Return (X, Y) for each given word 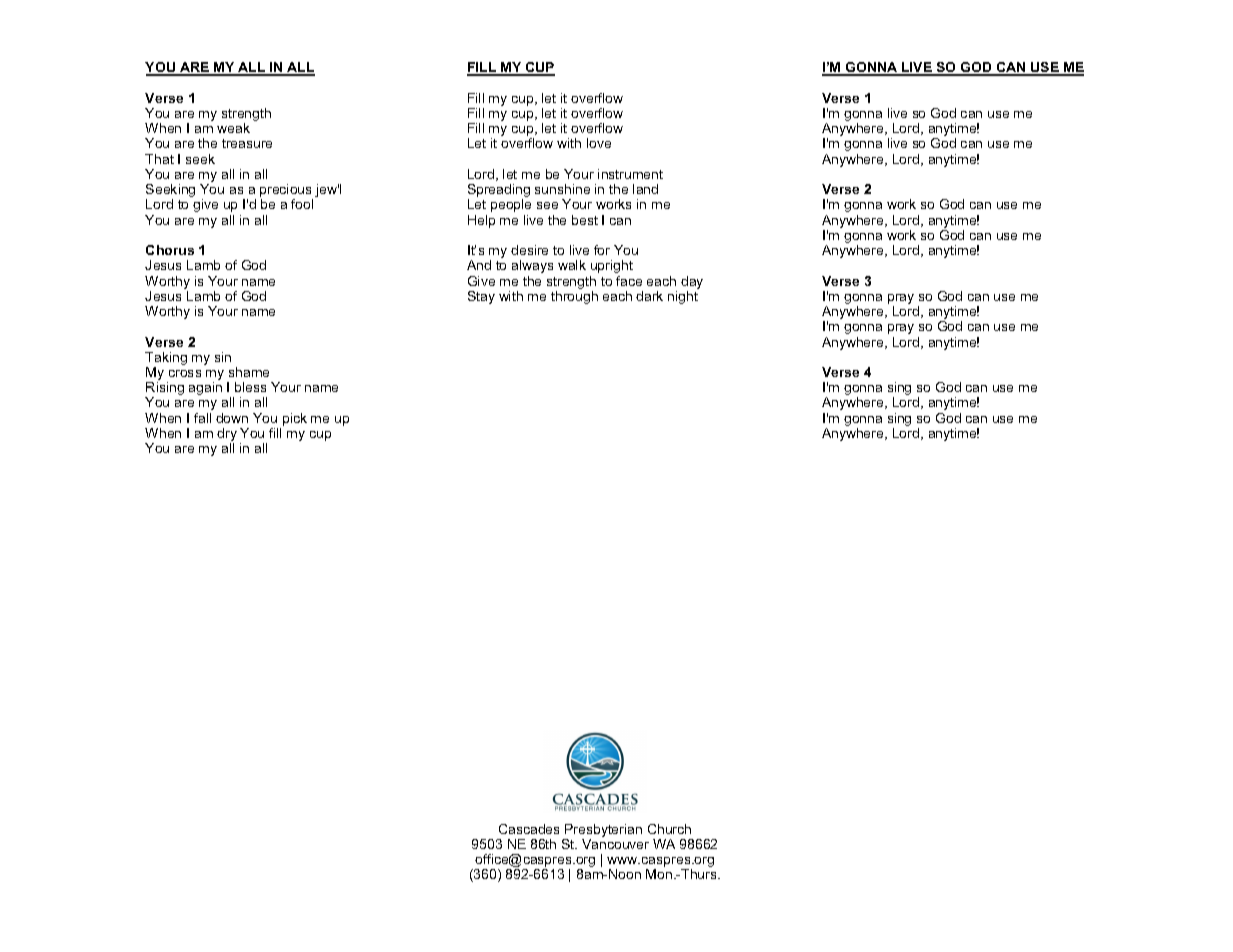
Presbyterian (602, 832)
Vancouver (615, 844)
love (599, 143)
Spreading (499, 192)
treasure (247, 143)
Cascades (529, 829)
